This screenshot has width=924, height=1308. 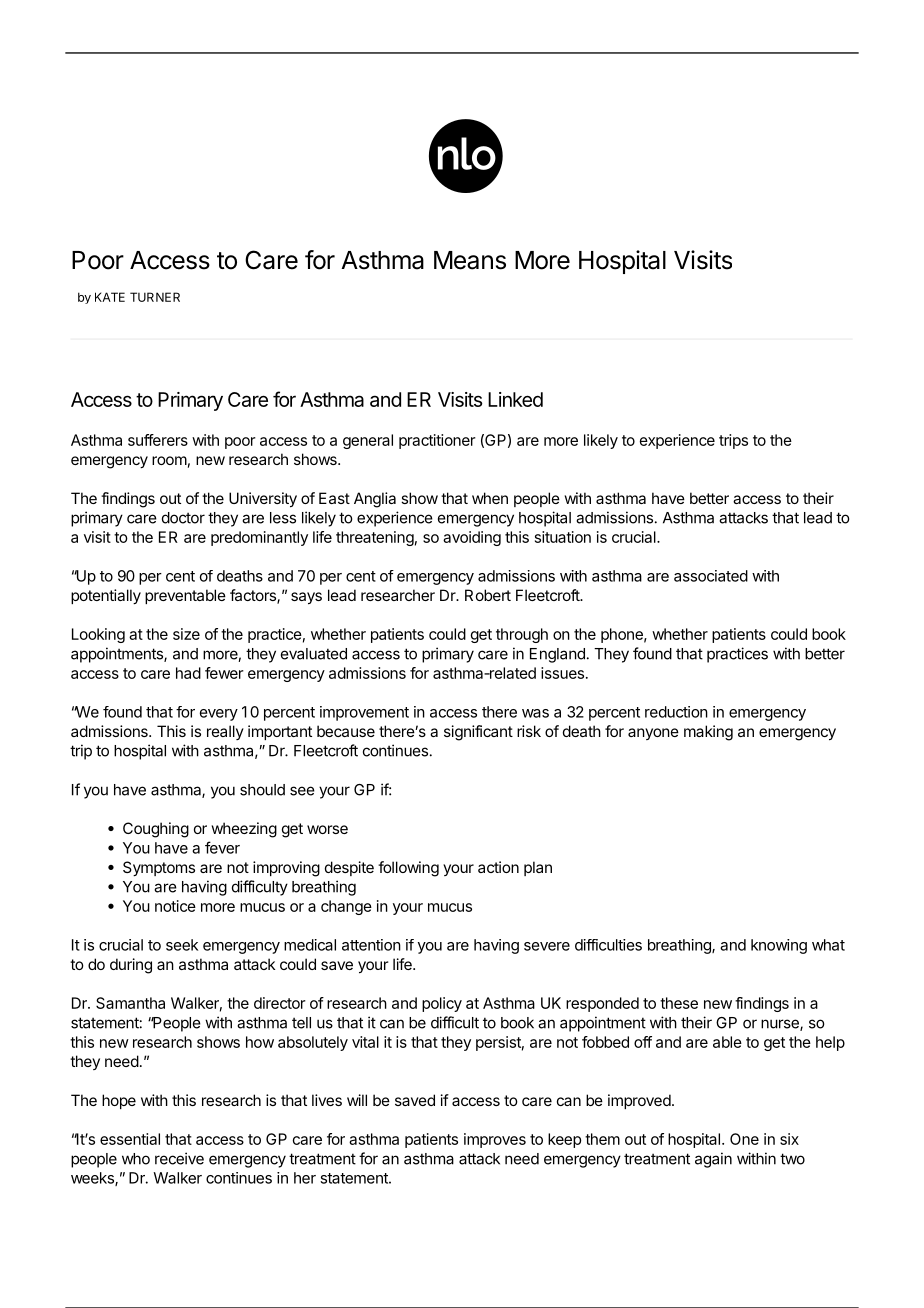 What do you see at coordinates (159, 868) in the screenshot?
I see `Symptoms` at bounding box center [159, 868].
